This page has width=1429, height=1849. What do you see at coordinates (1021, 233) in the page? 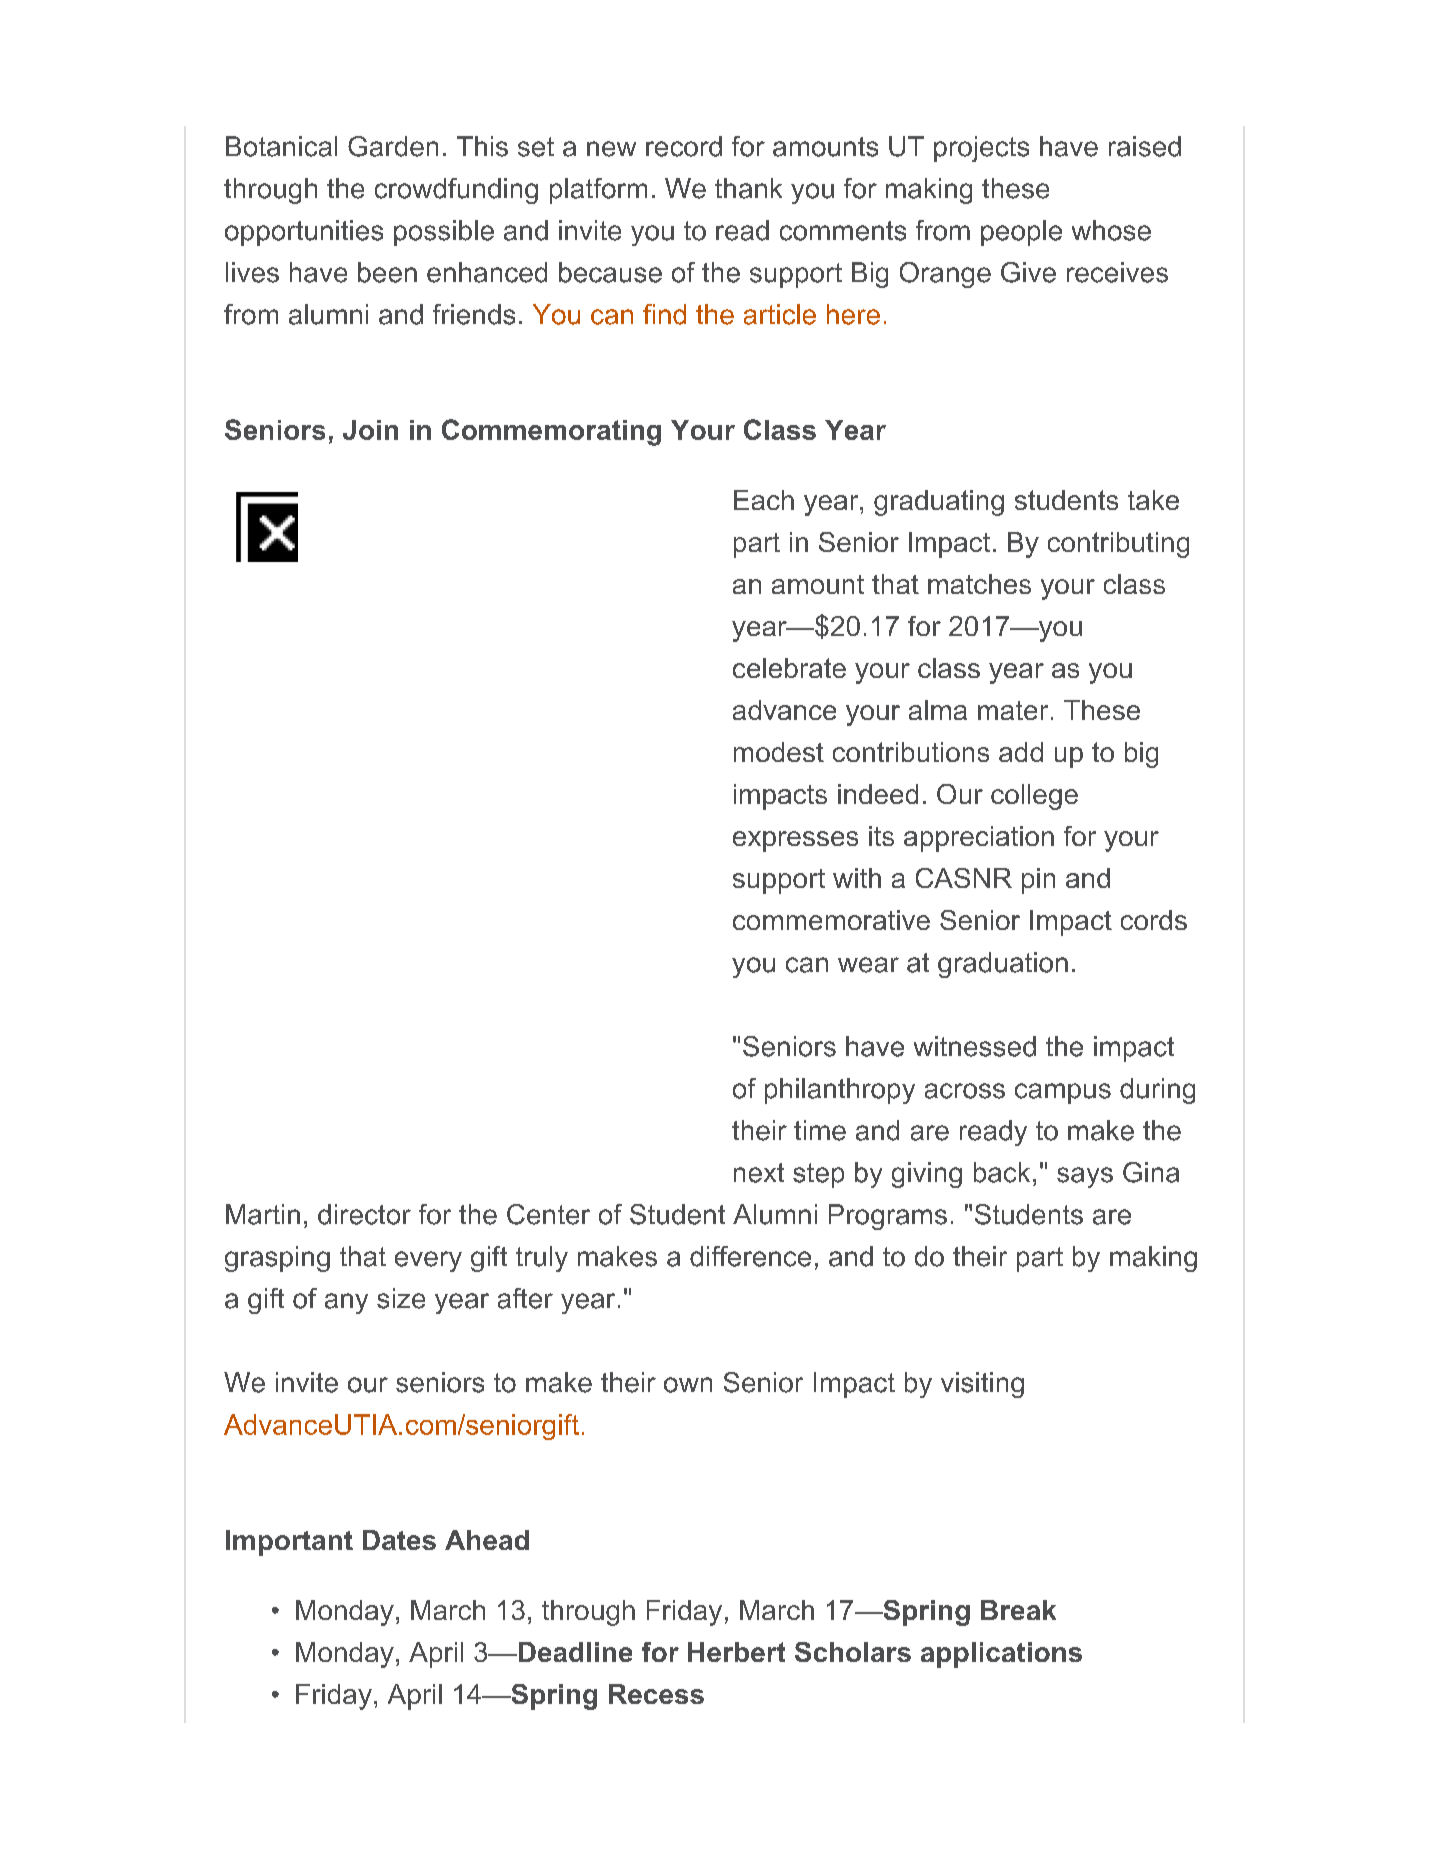
I see `people` at bounding box center [1021, 233].
